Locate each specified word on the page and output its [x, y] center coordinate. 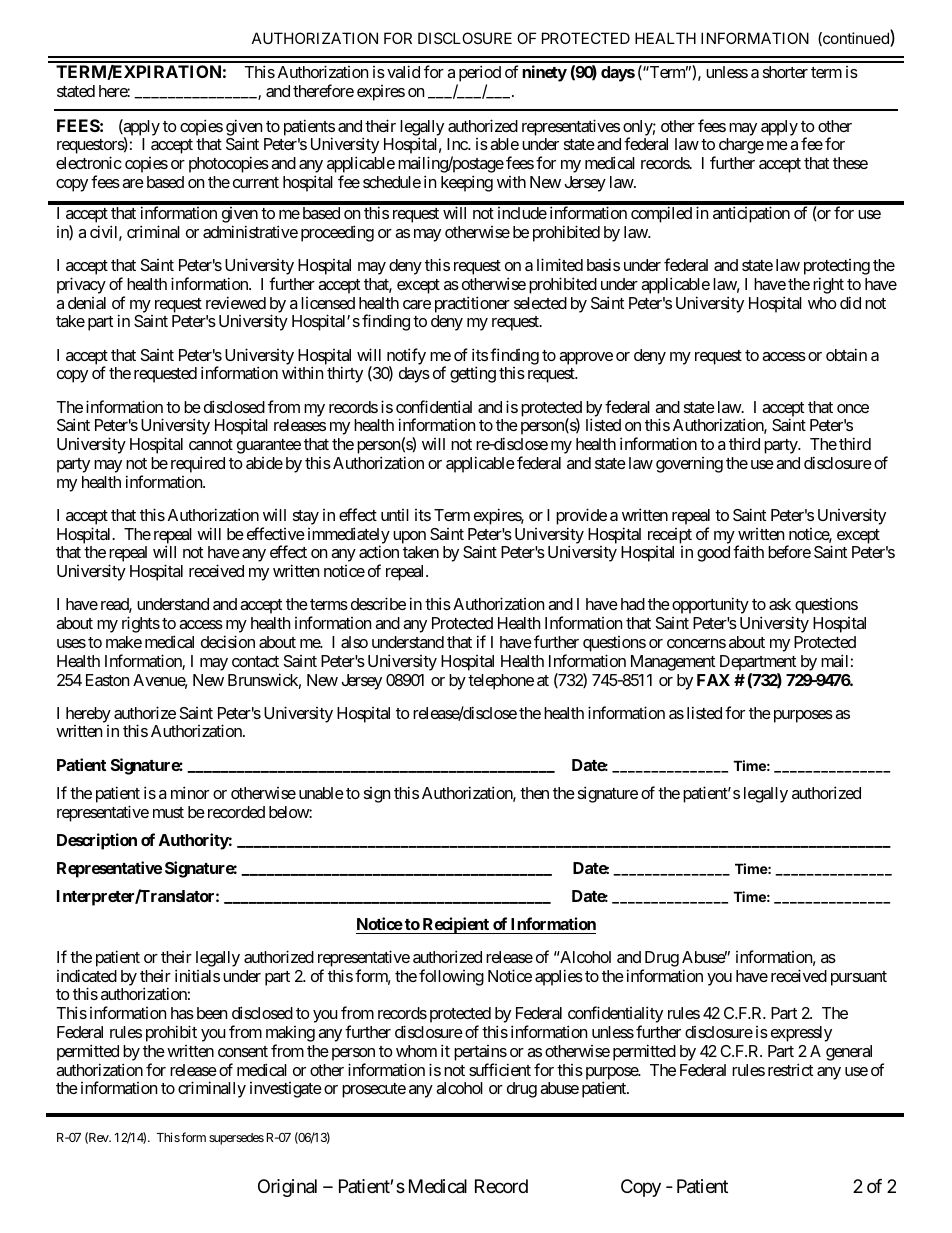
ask [780, 604]
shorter [785, 72]
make [124, 642]
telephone [501, 682]
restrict [790, 1069]
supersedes [236, 1139]
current [256, 182]
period [479, 75]
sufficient [500, 1069]
